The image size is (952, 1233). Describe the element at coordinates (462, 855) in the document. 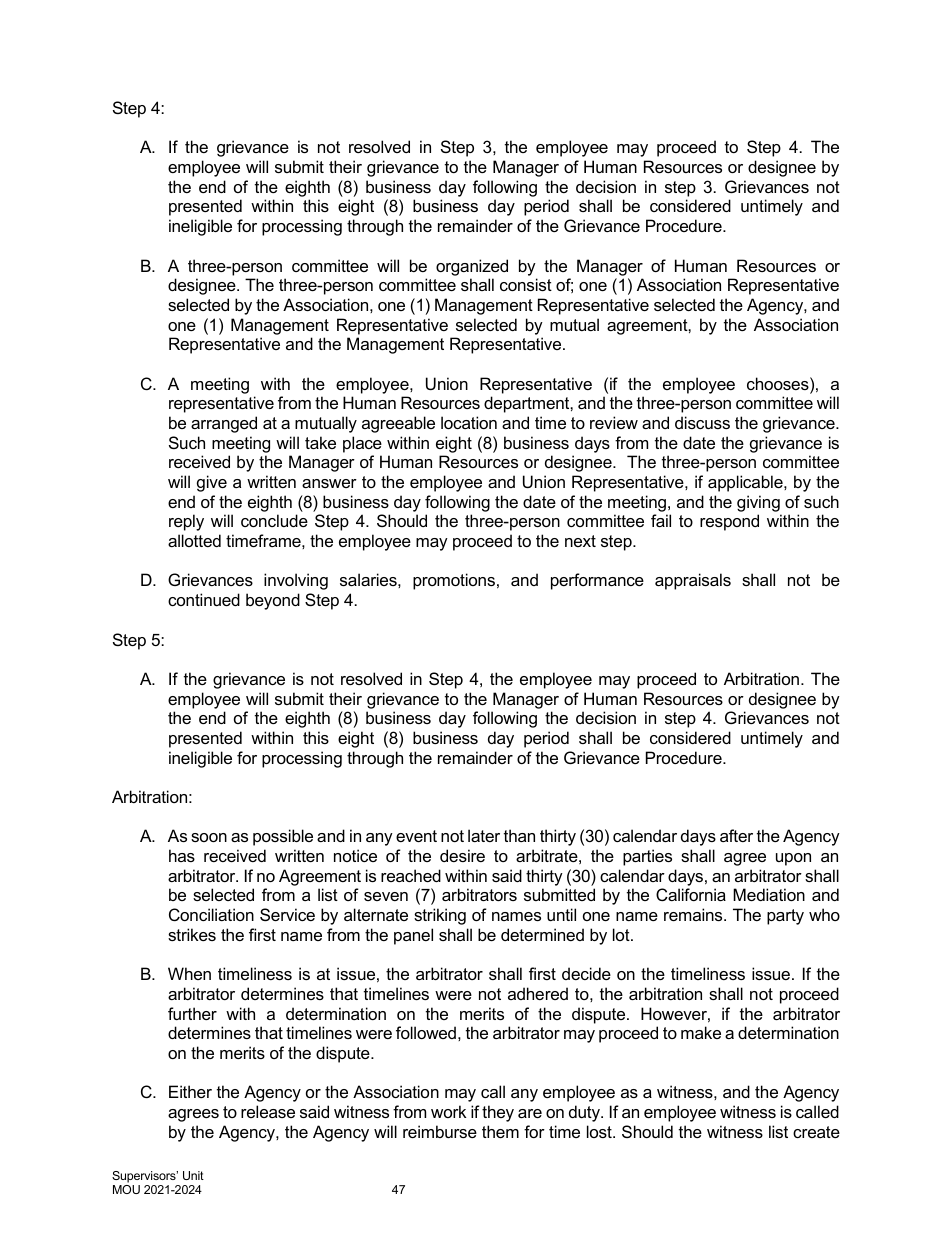

I see `desire` at that location.
